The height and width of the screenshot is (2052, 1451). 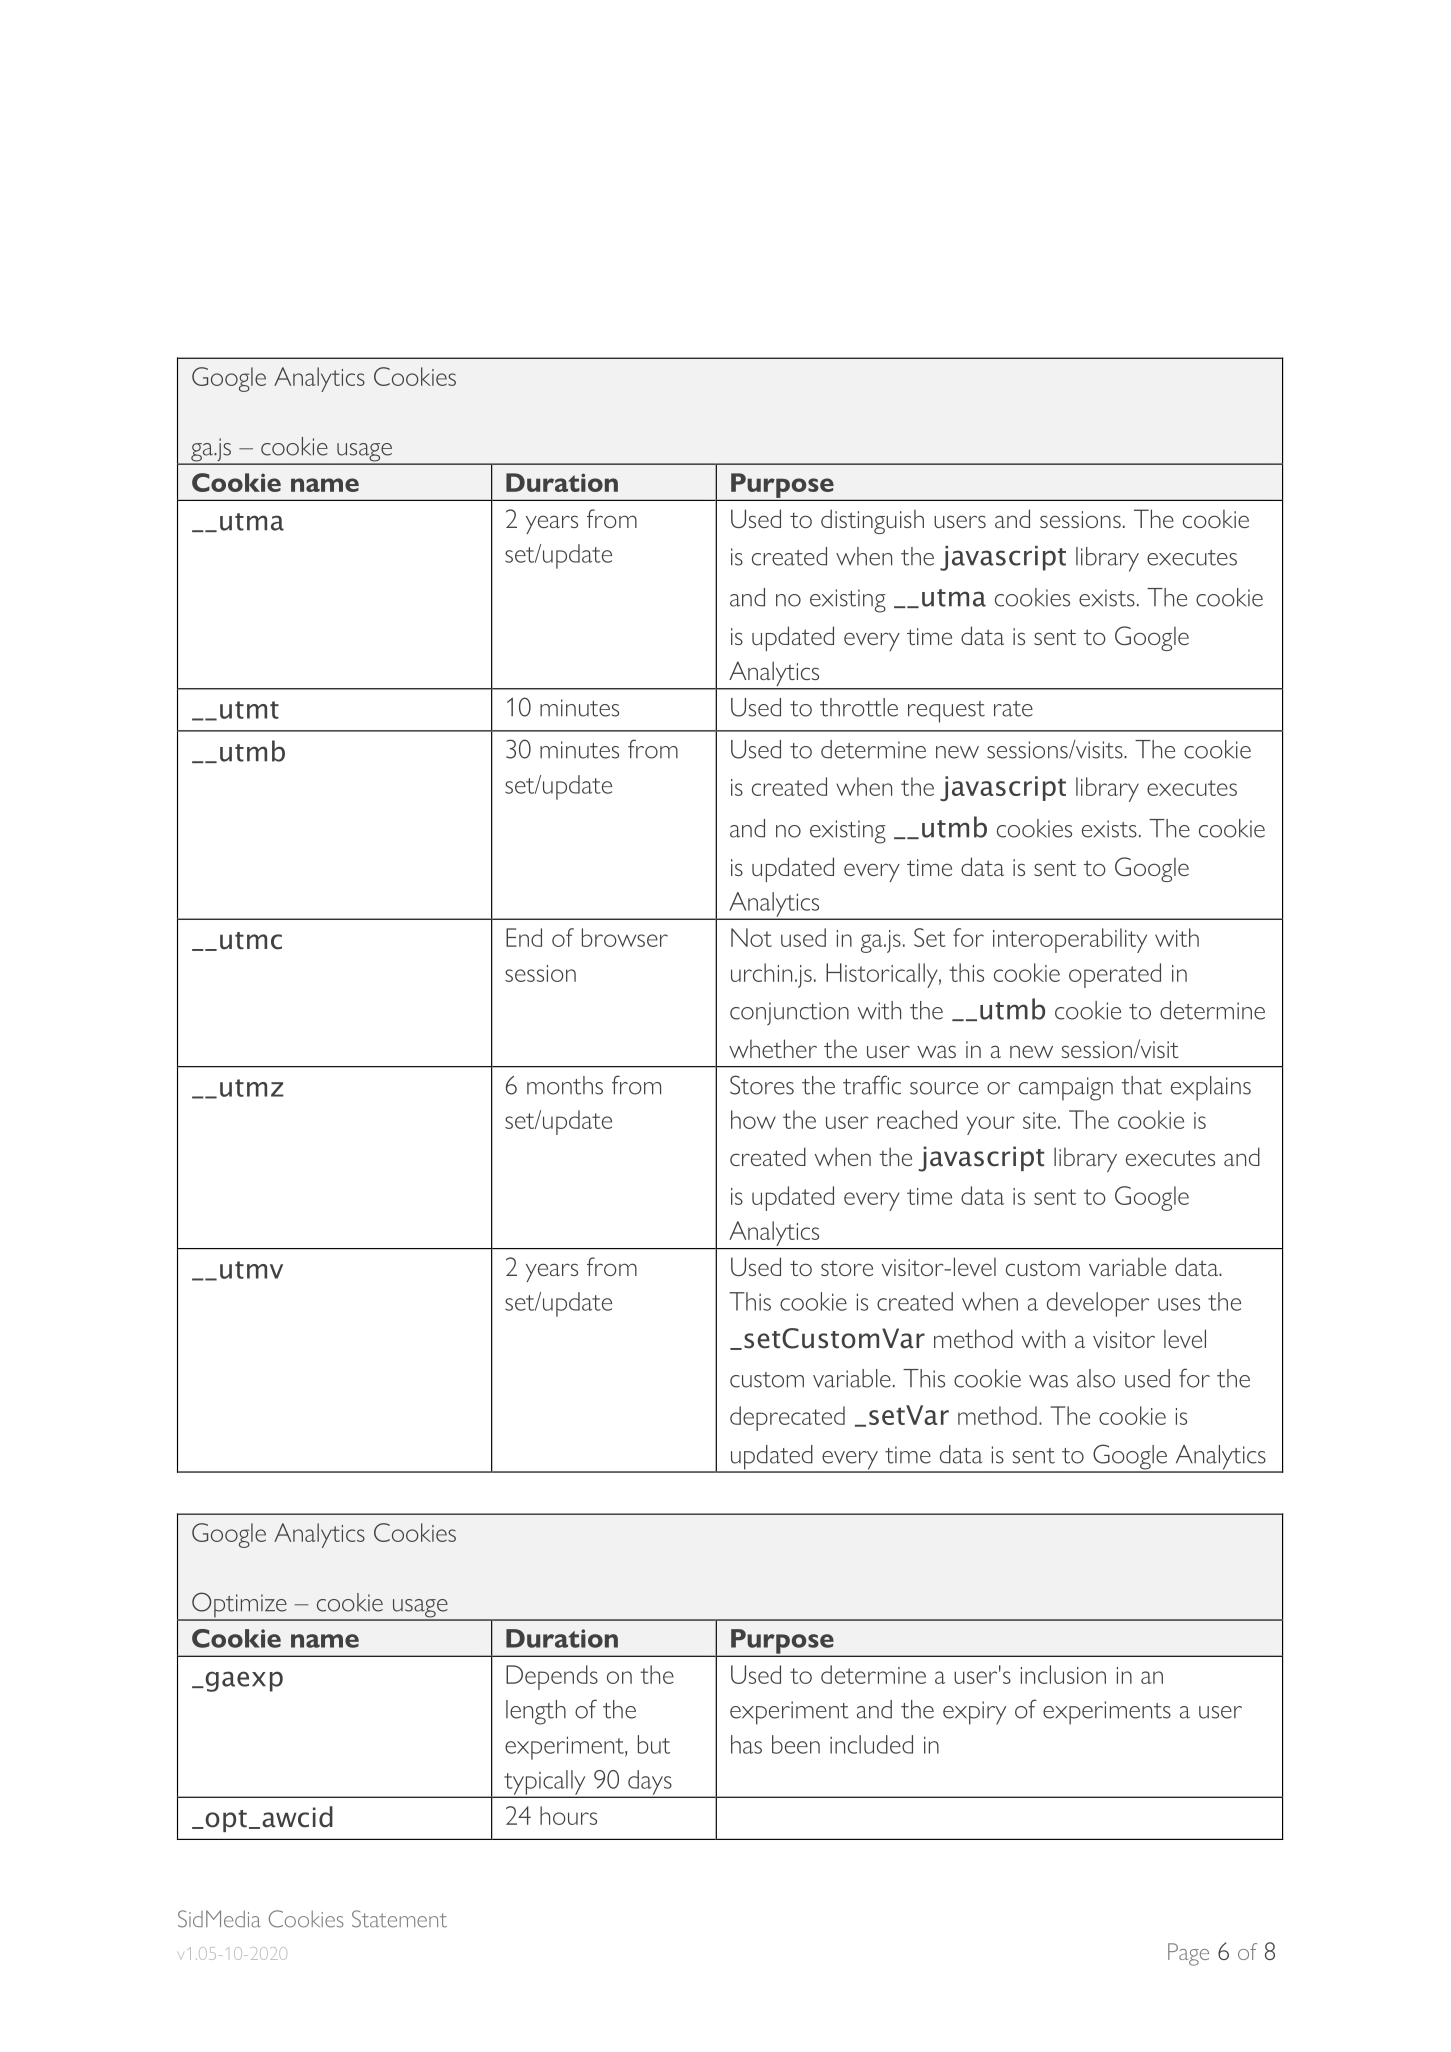 I want to click on Depends, so click(x=552, y=1677).
